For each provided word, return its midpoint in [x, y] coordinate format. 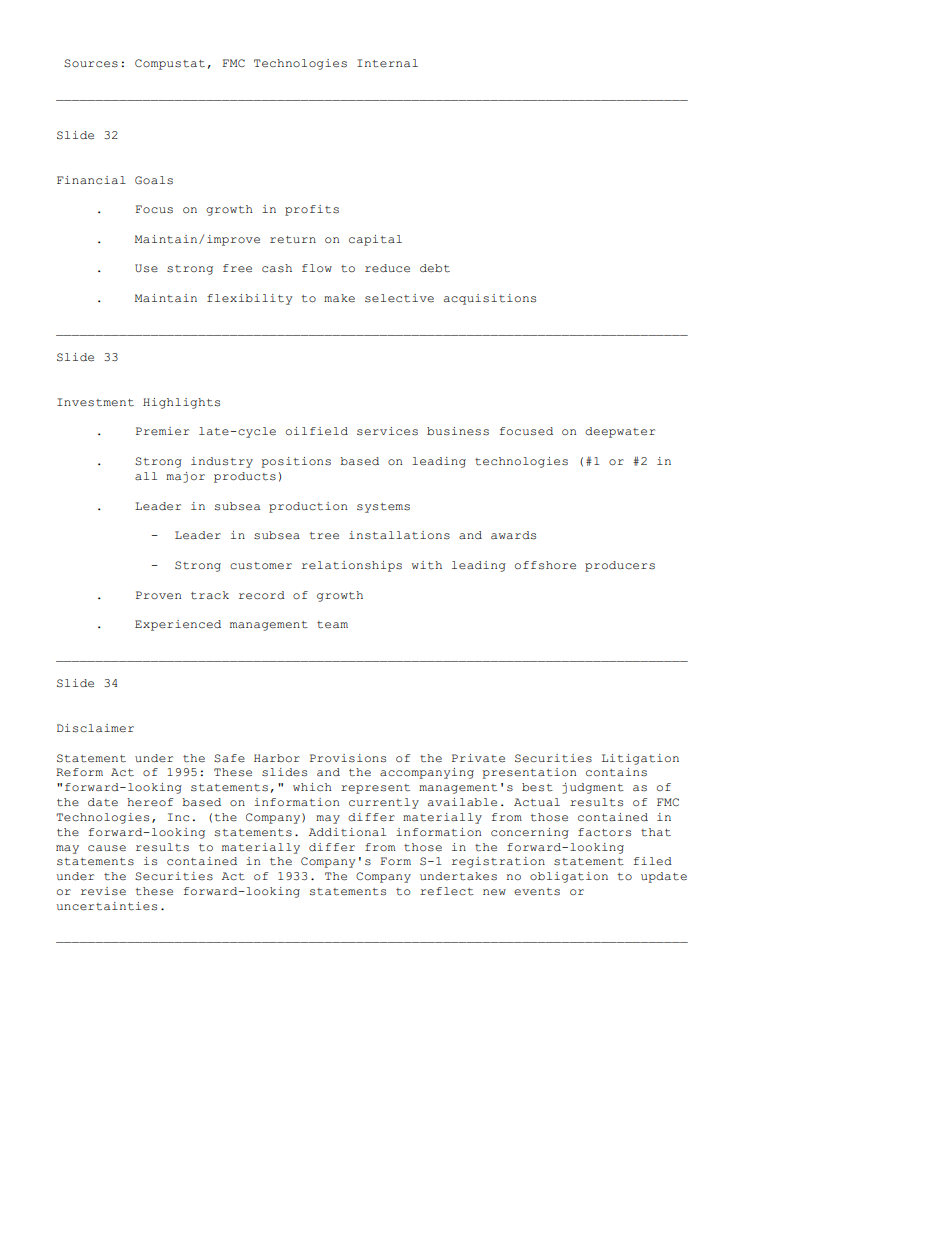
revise [103, 891]
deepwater [620, 432]
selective [399, 298]
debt [435, 268]
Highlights [181, 403]
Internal [387, 63]
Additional [347, 832]
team [332, 625]
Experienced [178, 625]
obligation [569, 877]
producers [620, 566]
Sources [91, 63]
